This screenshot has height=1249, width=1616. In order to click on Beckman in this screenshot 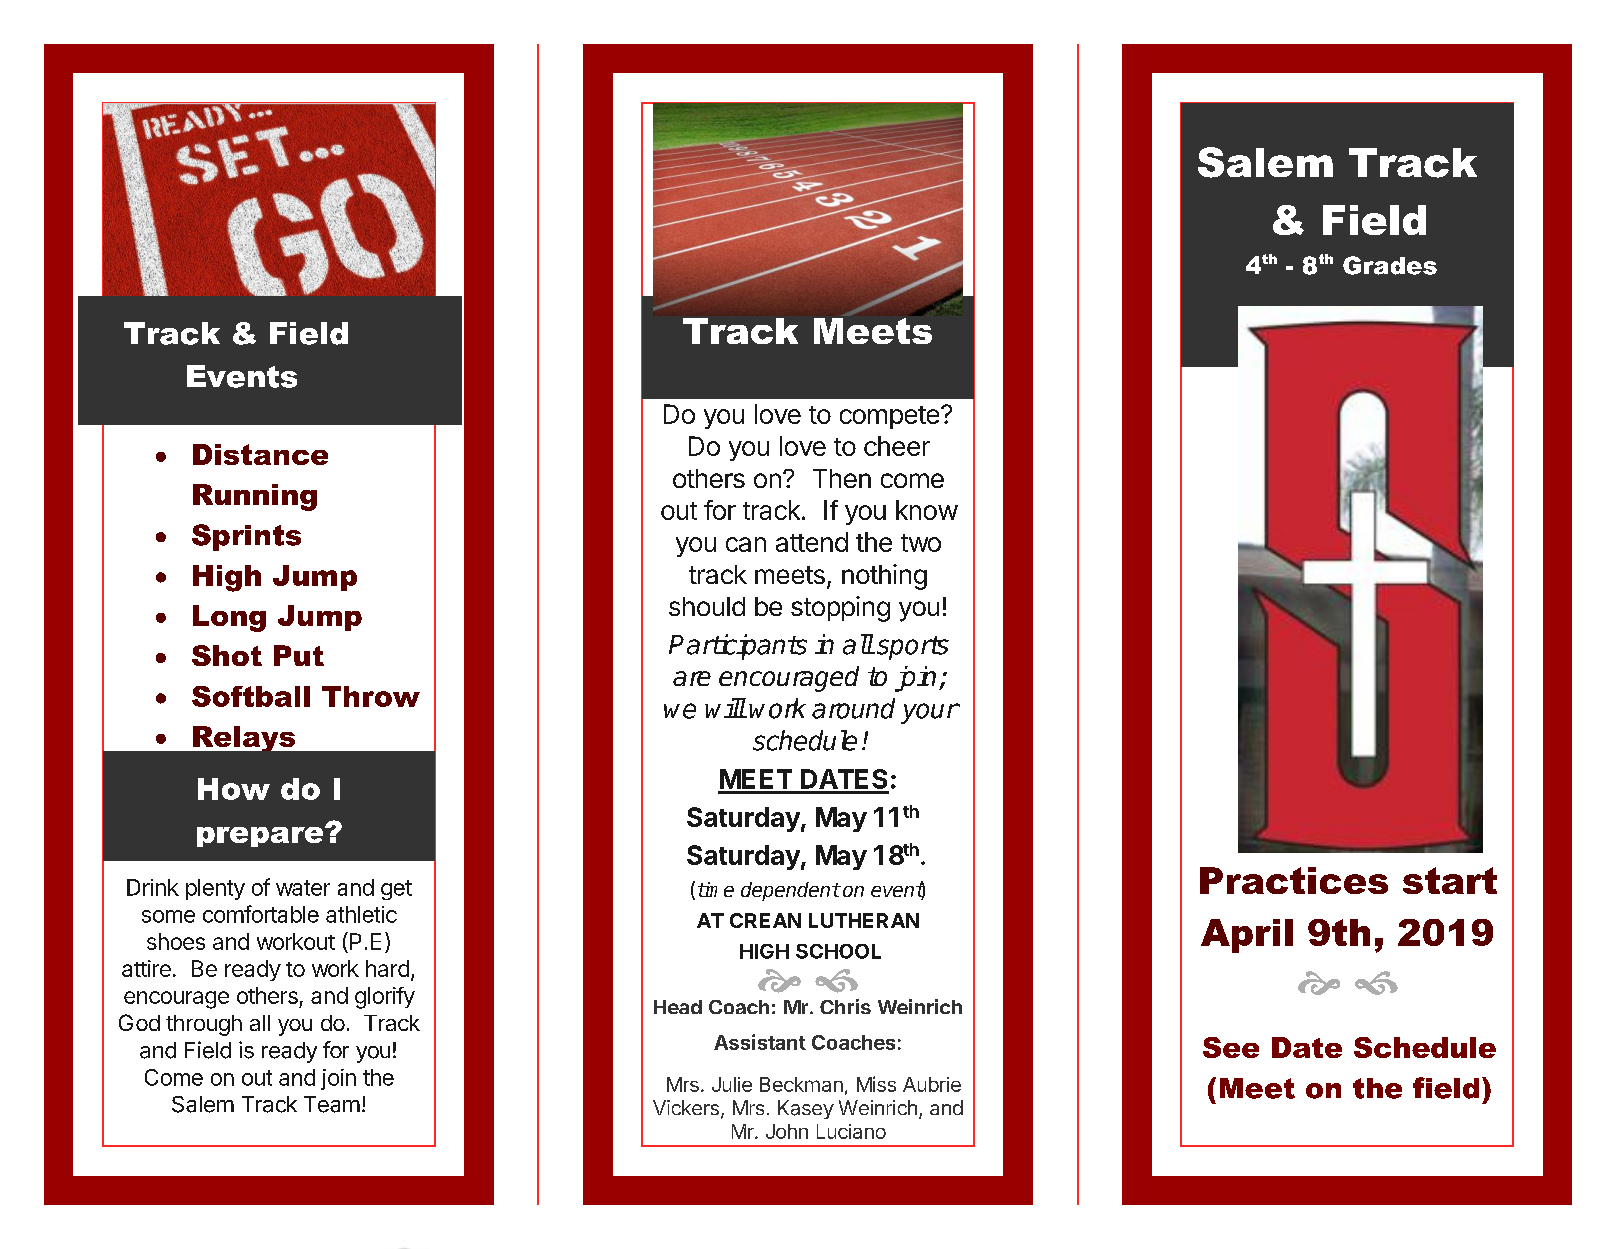, I will do `click(801, 1084)`.
